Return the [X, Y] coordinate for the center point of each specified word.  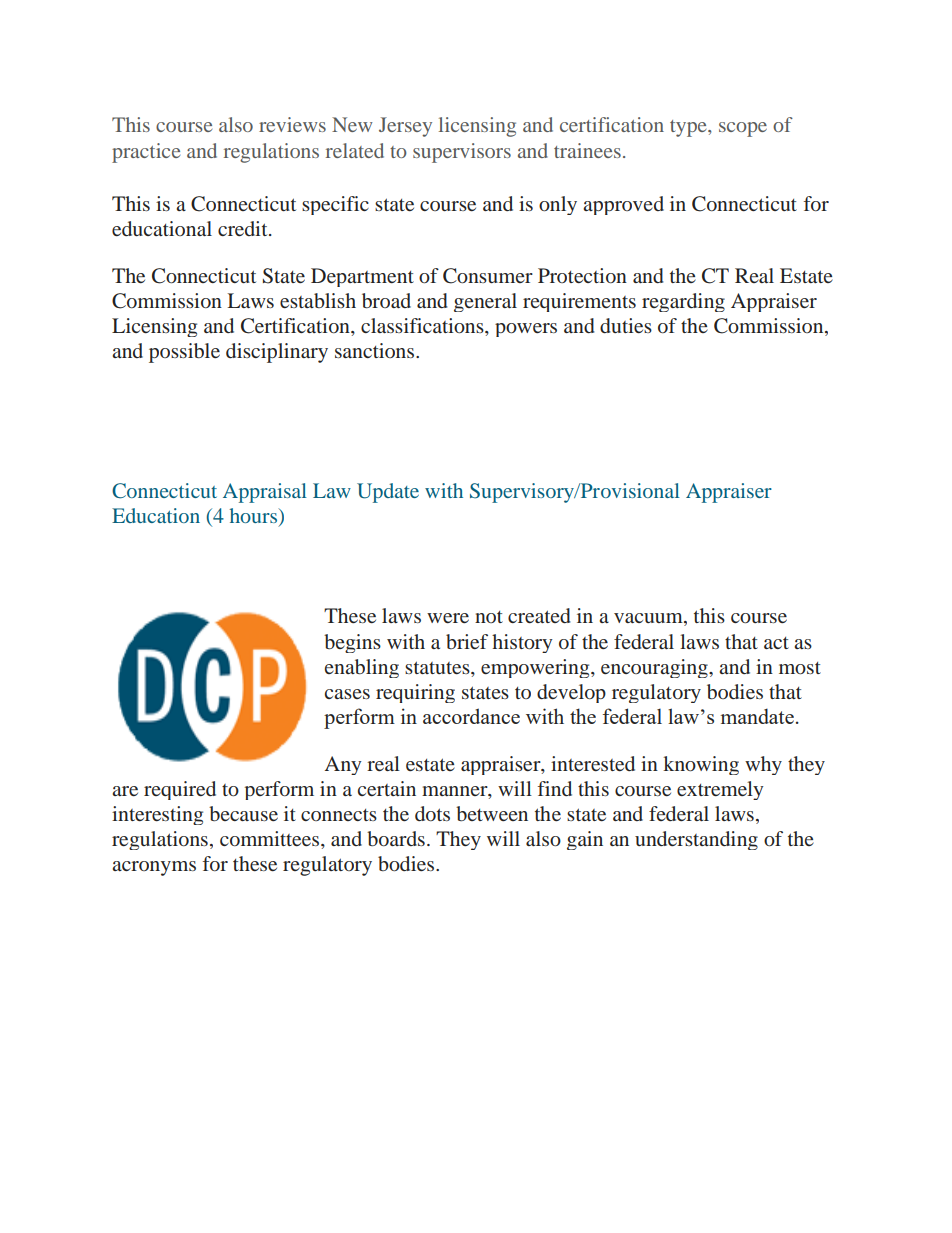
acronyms [154, 868]
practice [146, 153]
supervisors [462, 153]
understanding [696, 840]
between [492, 813]
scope [743, 129]
